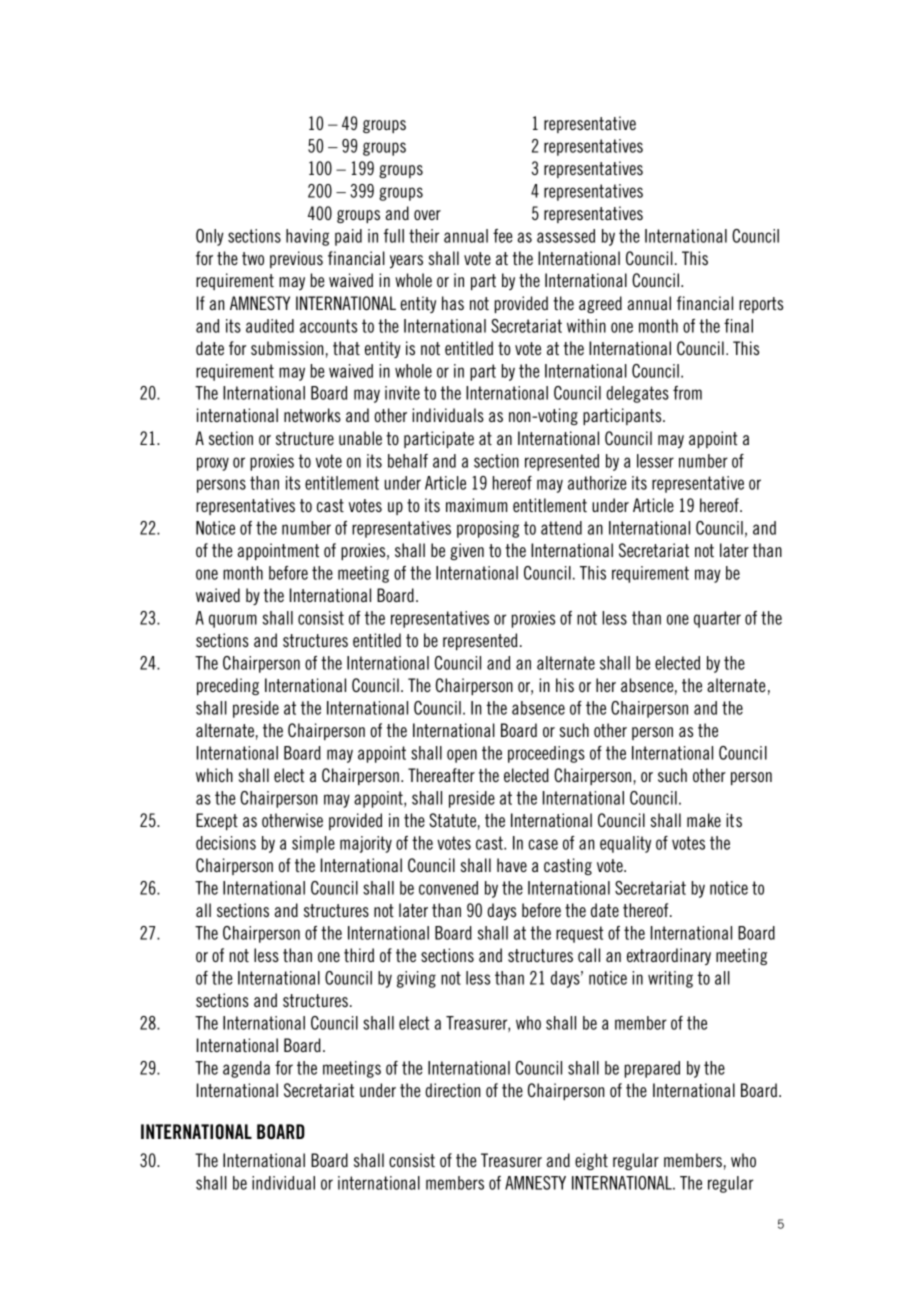 The image size is (924, 1308). I want to click on reports, so click(761, 305).
